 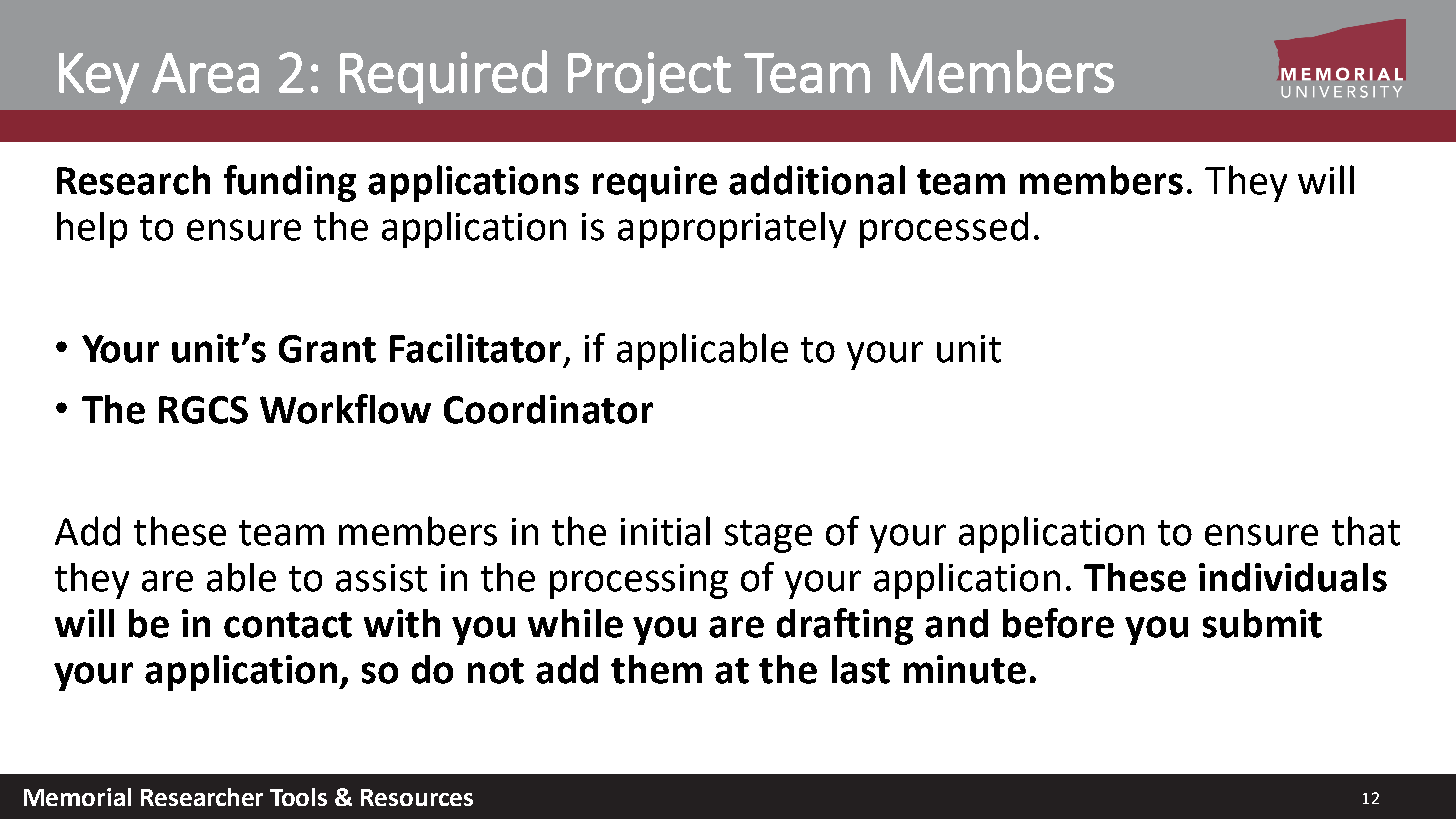 I want to click on processing, so click(x=639, y=581).
